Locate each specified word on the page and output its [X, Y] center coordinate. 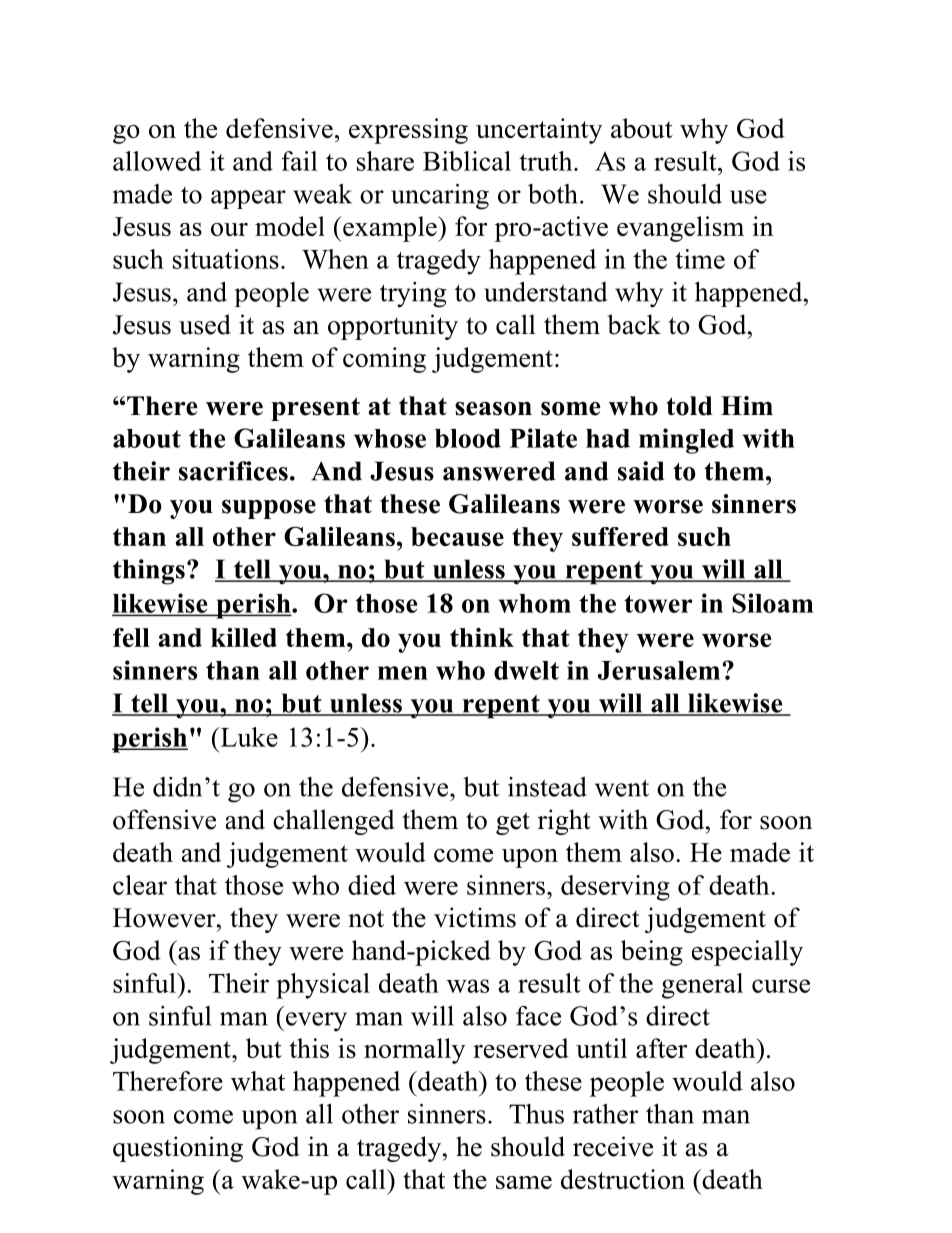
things [149, 572]
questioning [178, 1149]
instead [547, 787]
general [702, 986]
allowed [157, 161]
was [468, 986]
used [205, 324]
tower [658, 604]
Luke [248, 737]
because [457, 536]
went [622, 788]
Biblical [467, 161]
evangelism [680, 229]
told [689, 406]
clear [140, 885]
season [493, 409]
